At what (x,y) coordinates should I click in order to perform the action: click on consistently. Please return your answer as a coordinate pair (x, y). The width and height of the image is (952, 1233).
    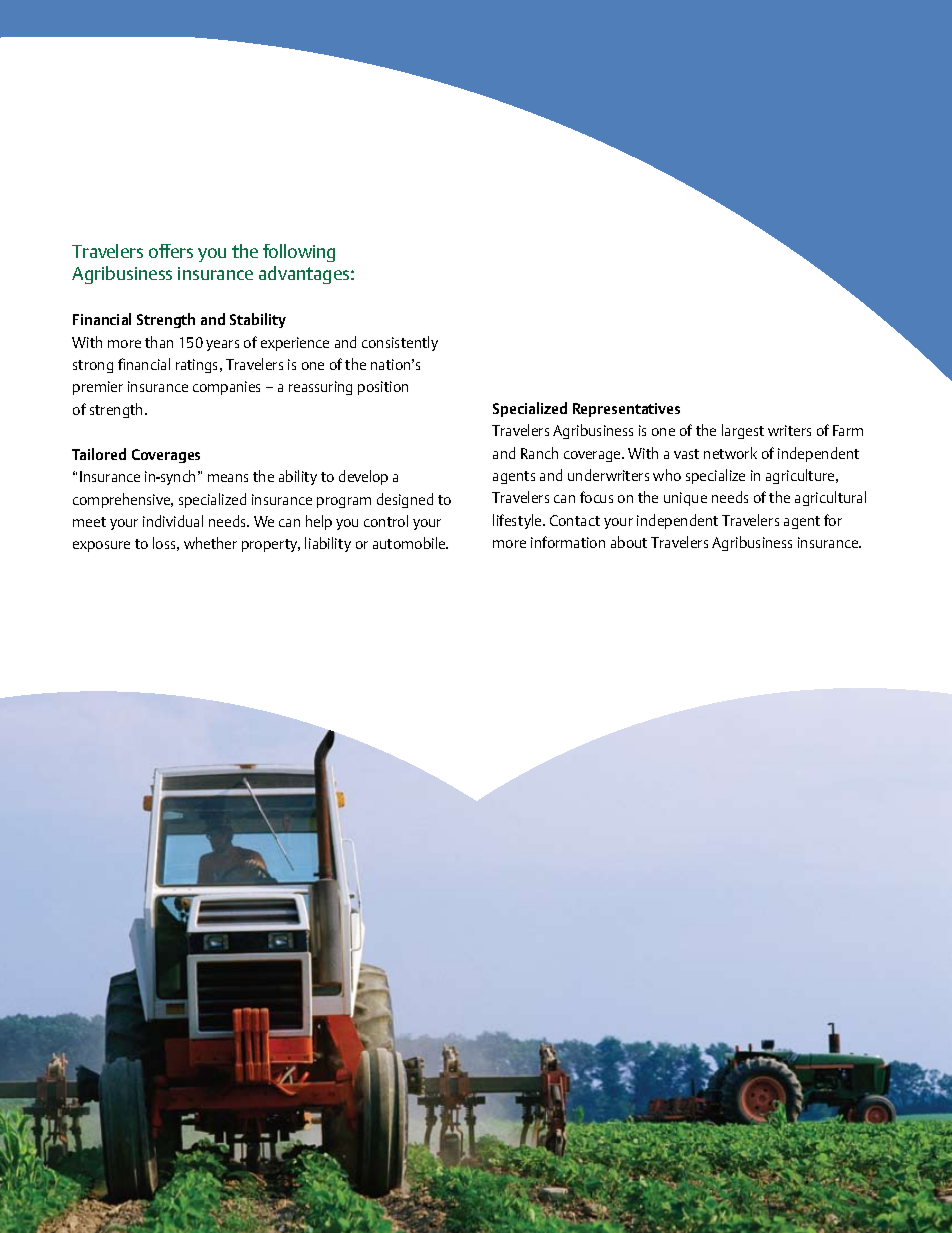
    Looking at the image, I should click on (400, 343).
